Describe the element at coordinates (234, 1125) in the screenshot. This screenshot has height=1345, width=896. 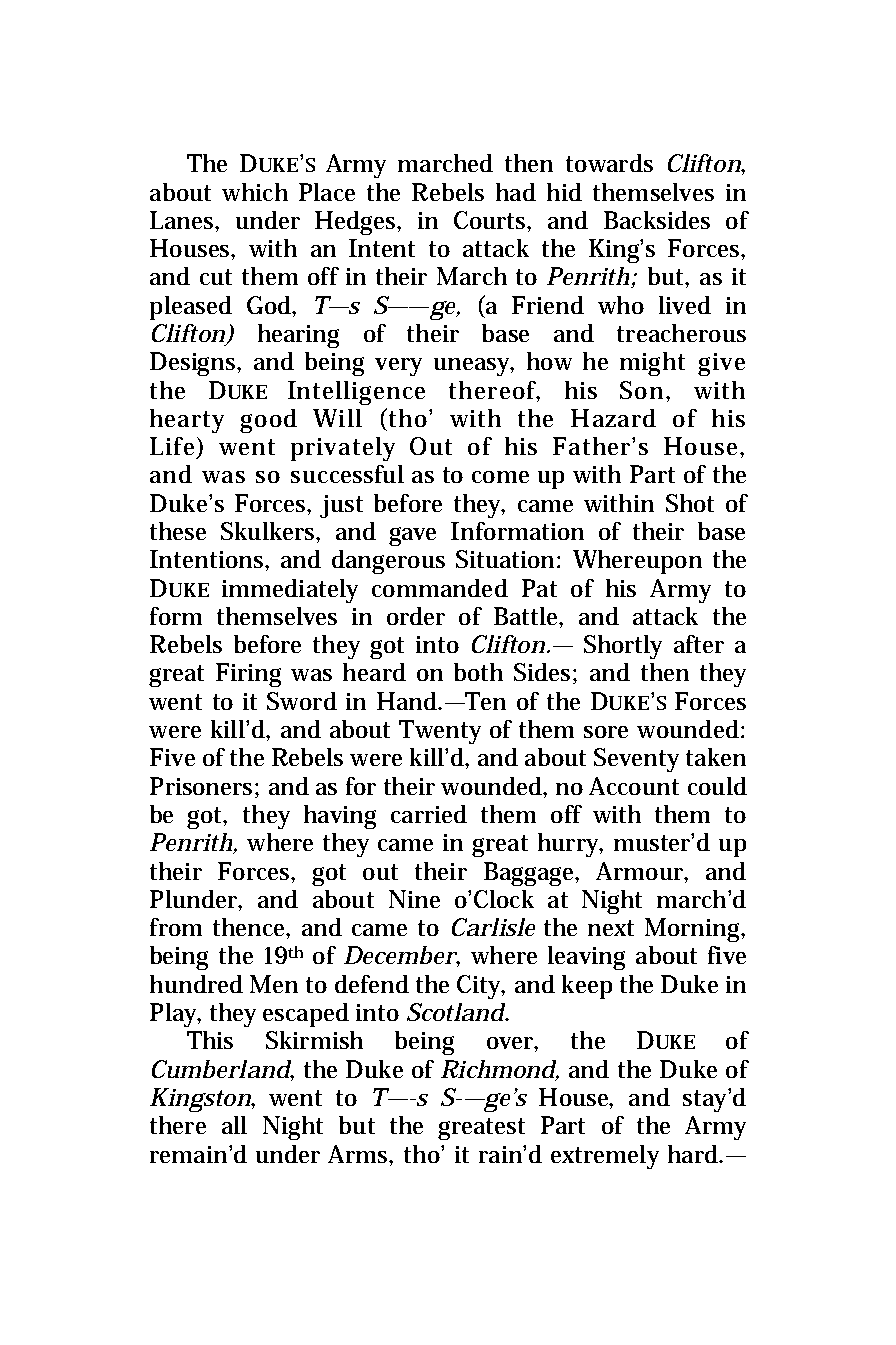
I see `all` at that location.
